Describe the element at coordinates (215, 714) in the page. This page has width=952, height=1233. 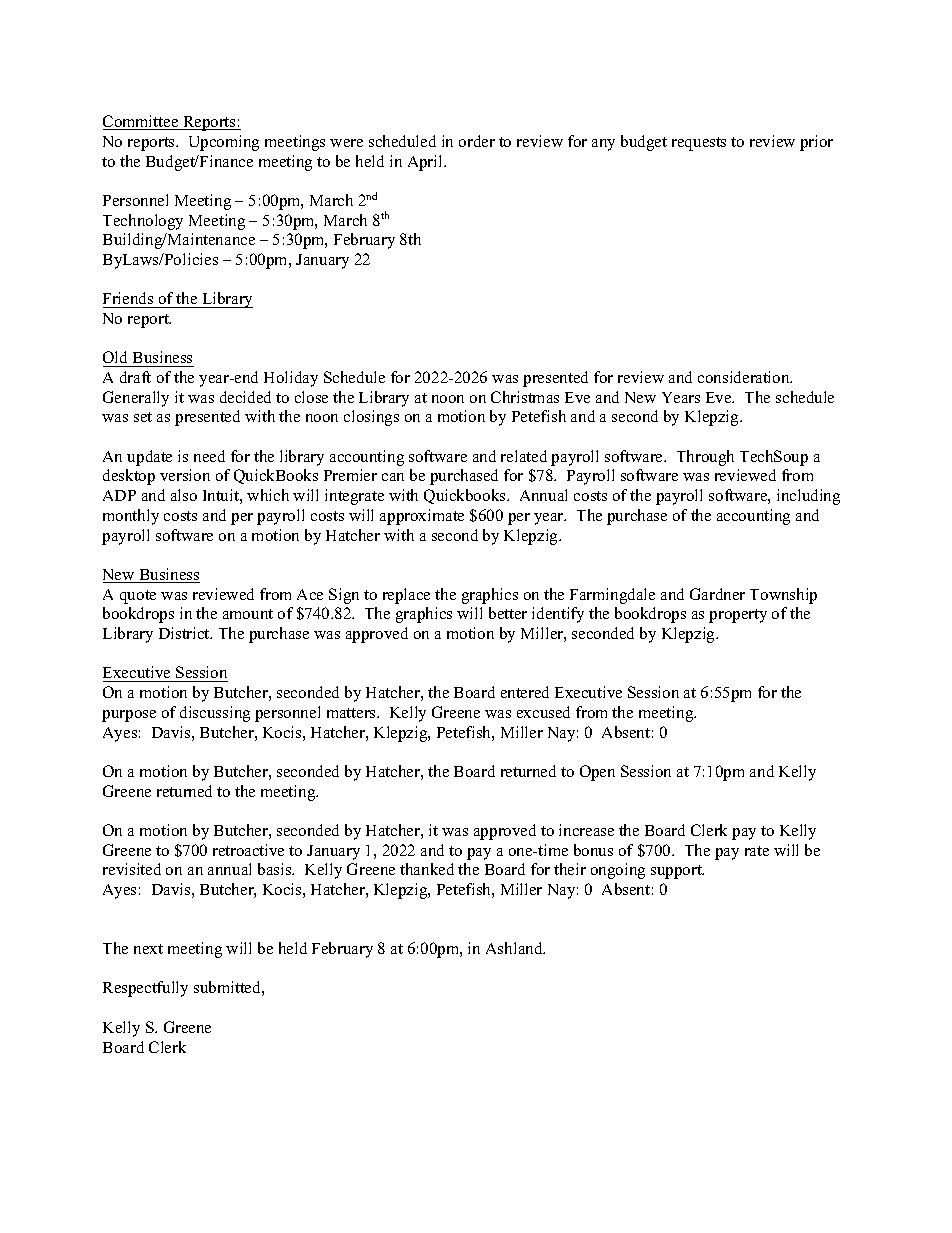
I see `discussing` at that location.
